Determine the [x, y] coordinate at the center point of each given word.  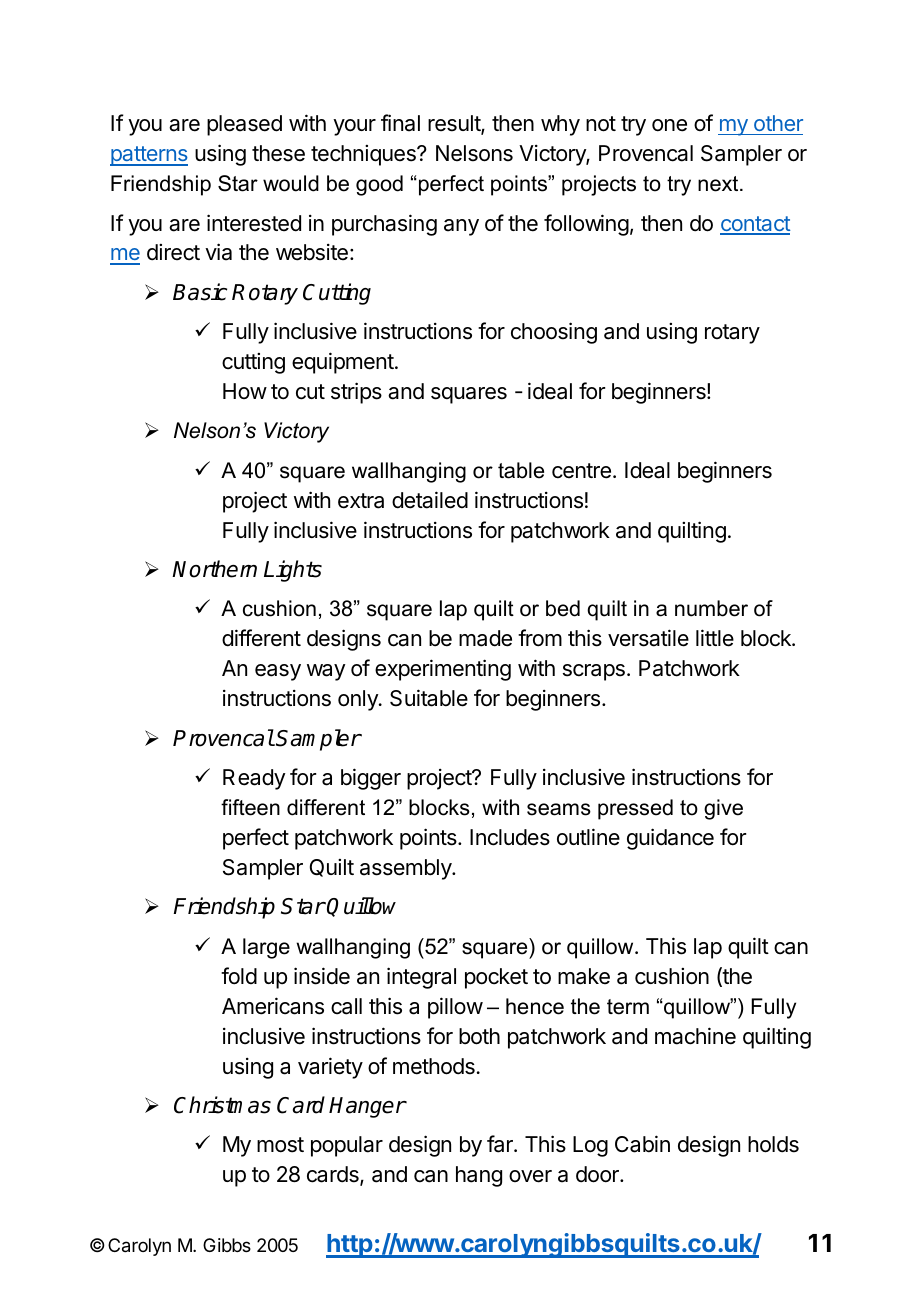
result [455, 124]
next [719, 184]
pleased [244, 125]
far [501, 1144]
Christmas [222, 1105]
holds [773, 1144]
